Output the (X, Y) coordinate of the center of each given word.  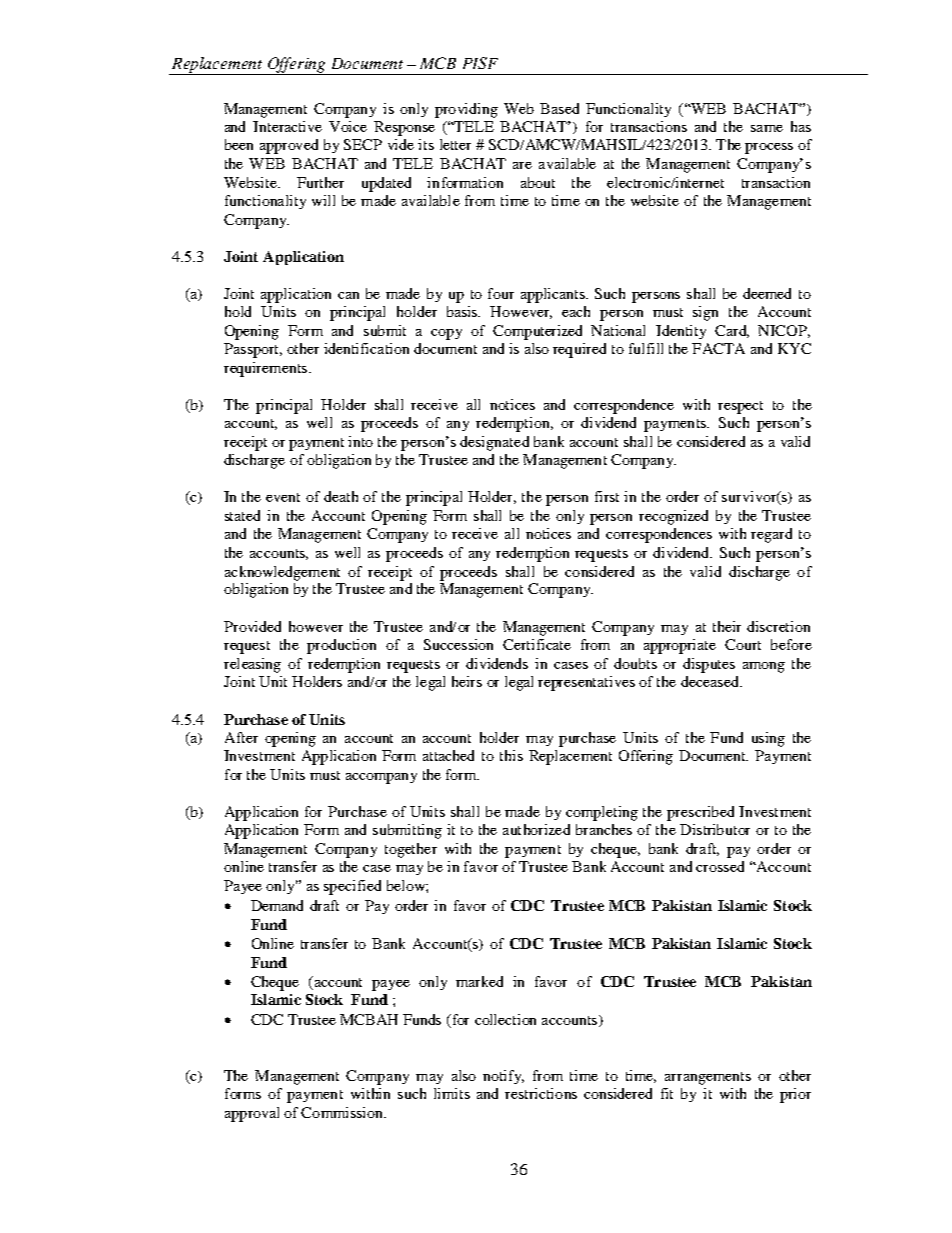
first (607, 496)
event (283, 497)
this (511, 755)
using (768, 739)
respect (740, 407)
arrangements (708, 1078)
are (522, 165)
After (241, 737)
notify (503, 1077)
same (767, 128)
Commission (343, 1112)
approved (289, 146)
